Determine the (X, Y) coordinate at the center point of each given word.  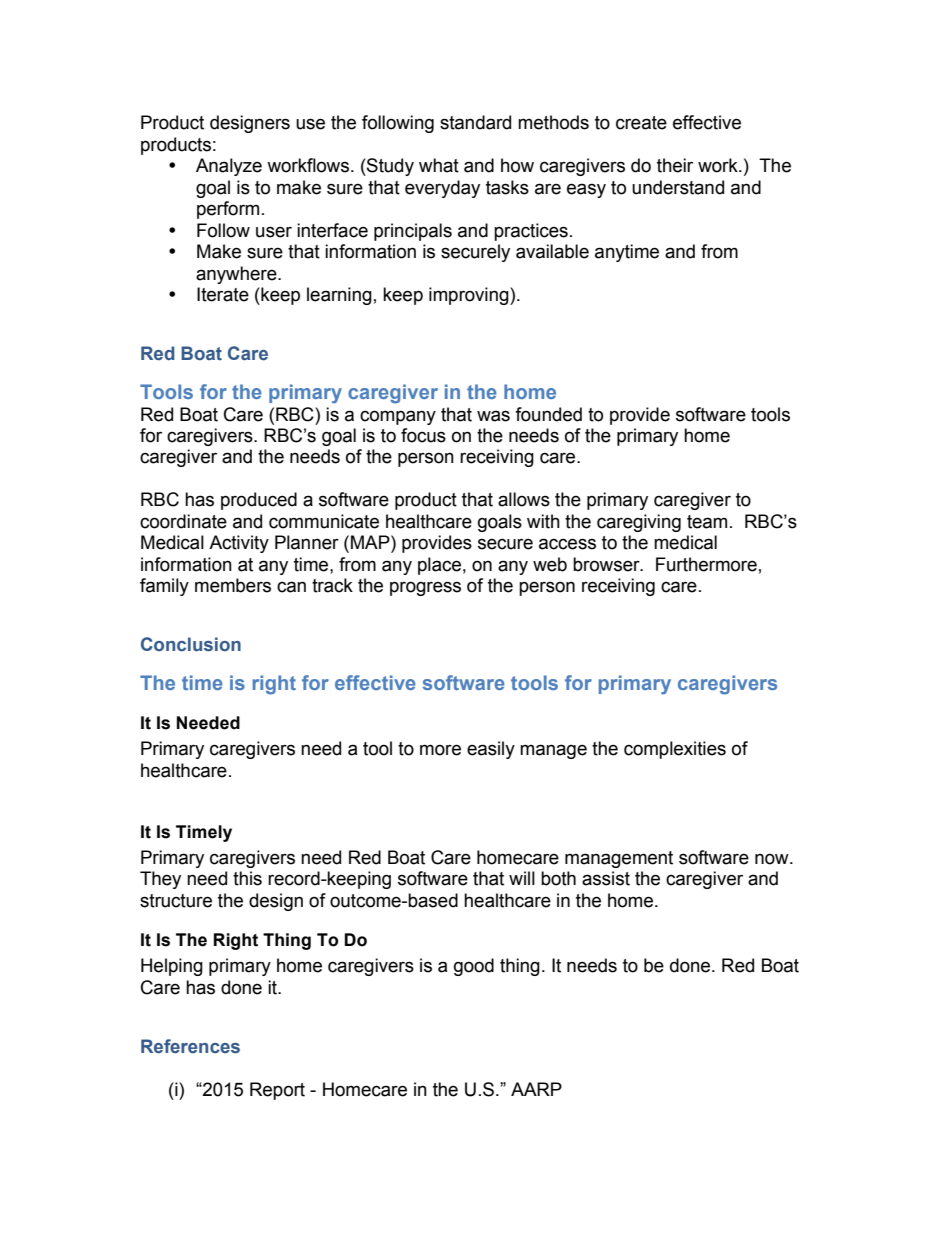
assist (606, 878)
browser (607, 564)
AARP (536, 1089)
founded (548, 414)
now (773, 859)
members (233, 585)
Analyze (229, 167)
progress (425, 588)
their (675, 165)
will (522, 878)
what (439, 165)
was (493, 416)
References (190, 1046)
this (247, 878)
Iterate (223, 294)
